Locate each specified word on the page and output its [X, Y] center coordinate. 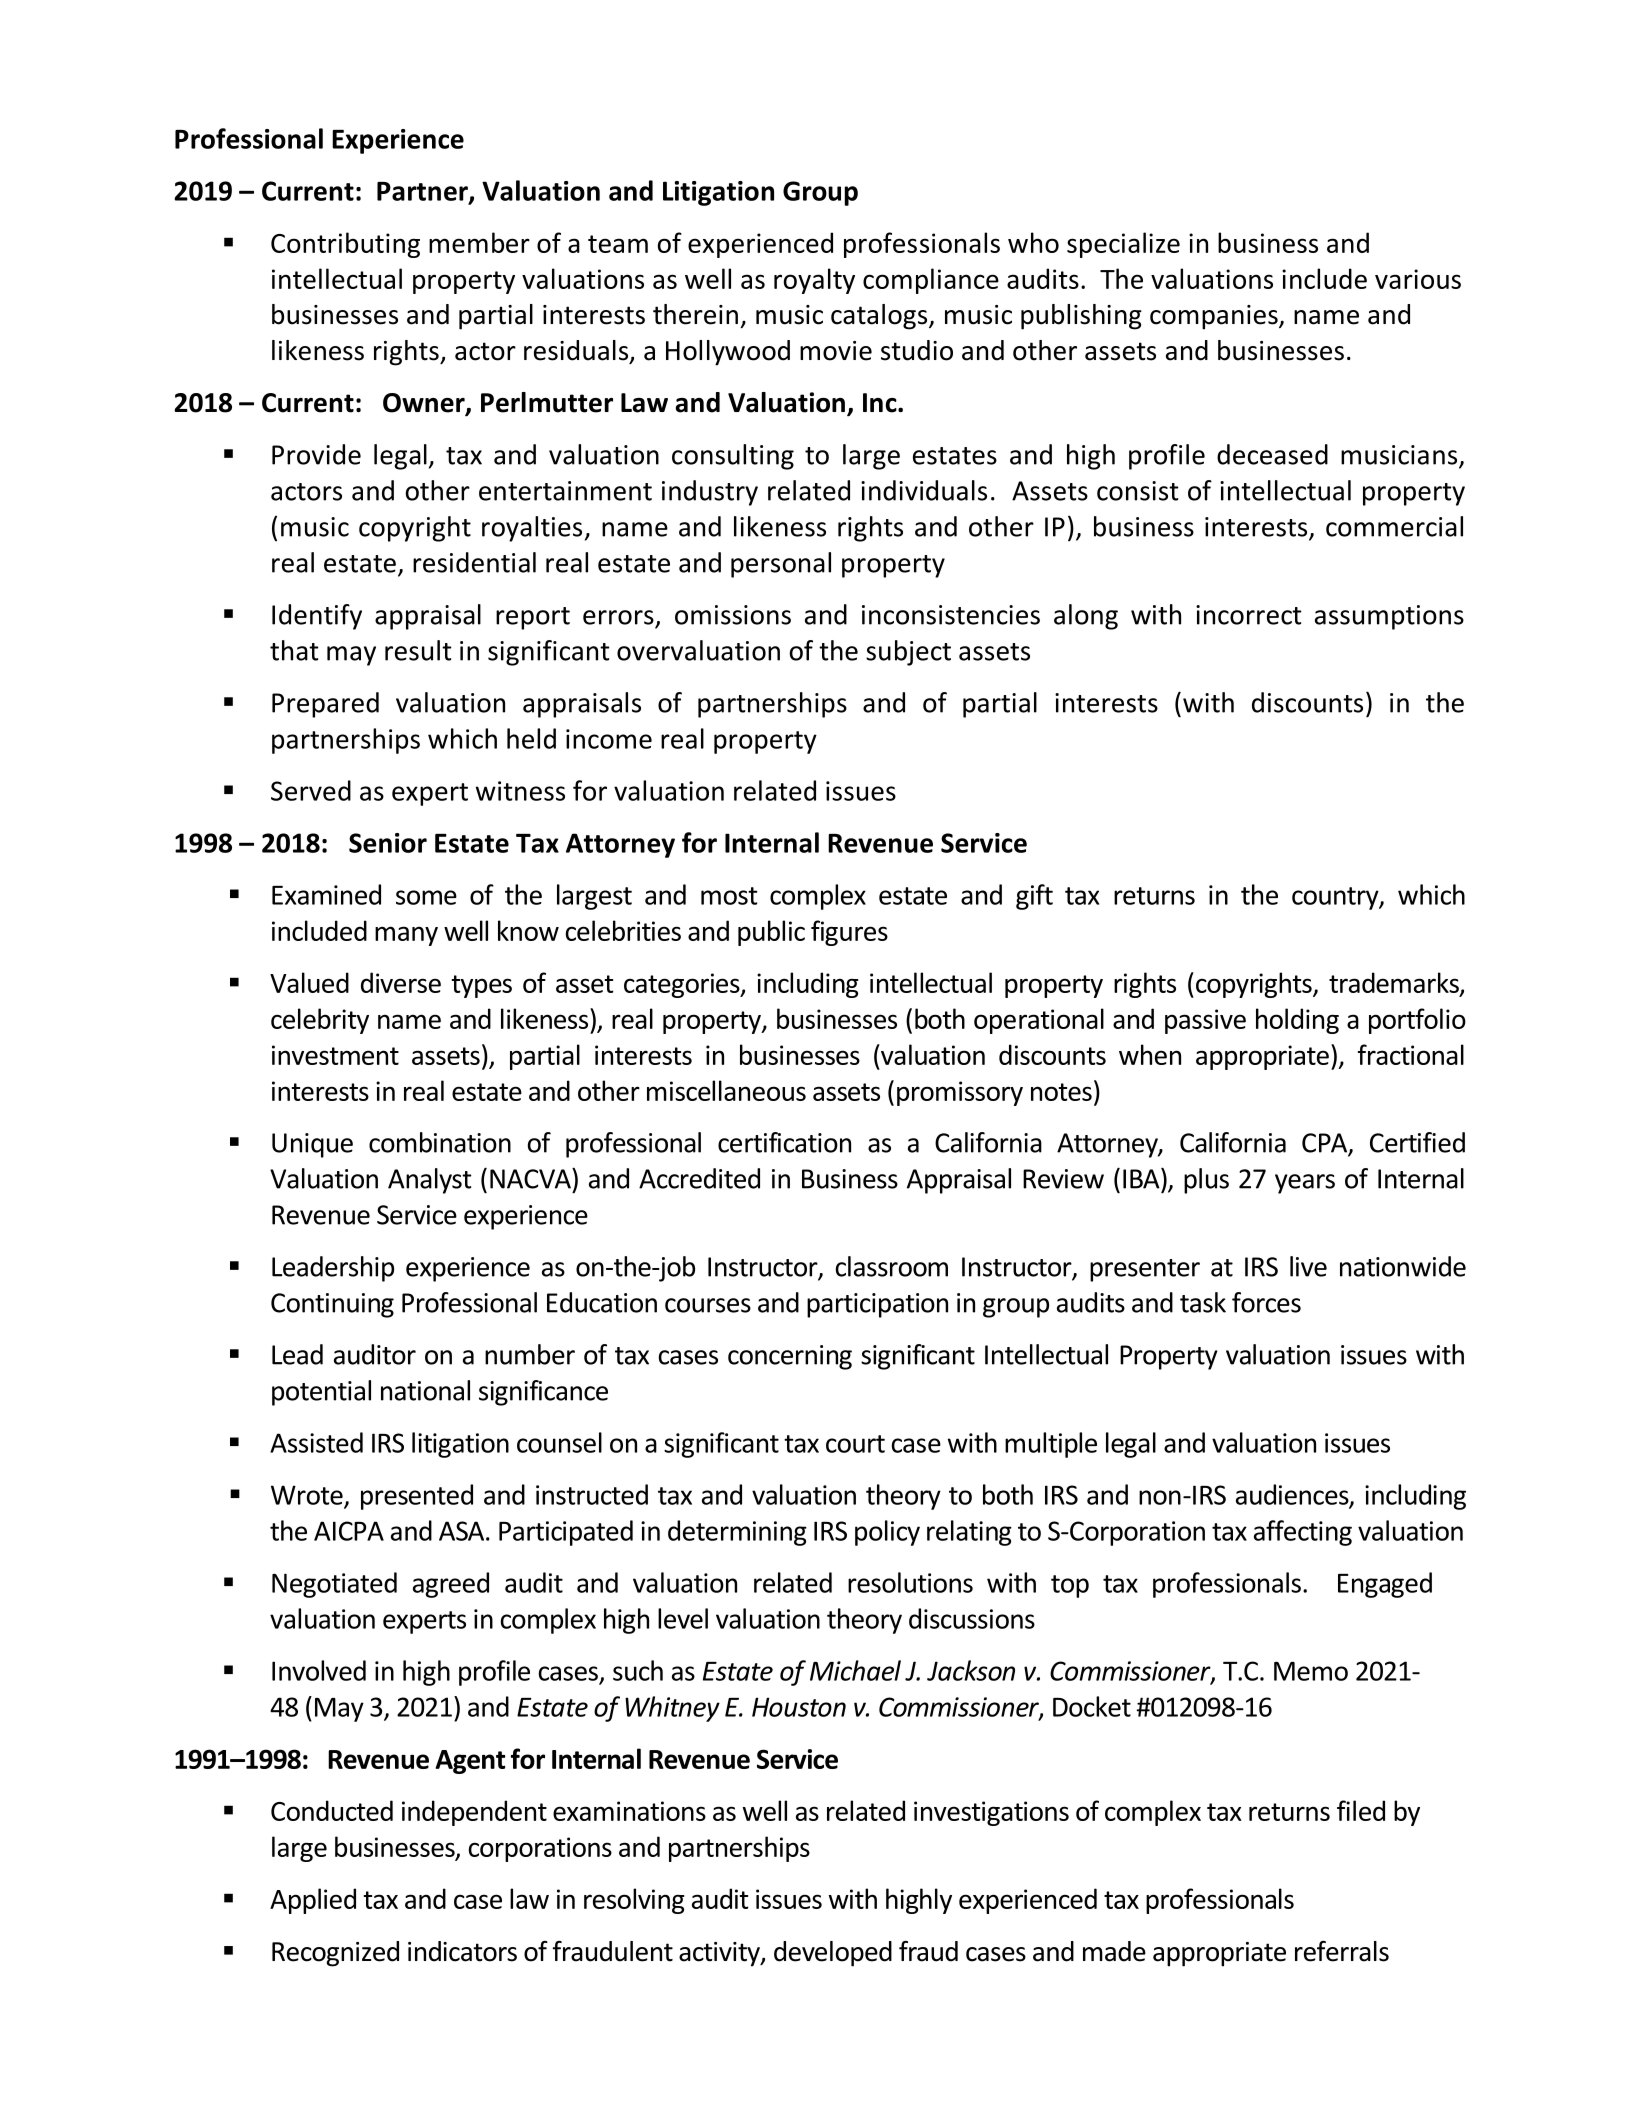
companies [1215, 317]
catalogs [880, 317]
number [530, 1354]
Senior [388, 843]
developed [833, 1954]
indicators [462, 1951]
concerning [790, 1357]
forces [1266, 1302]
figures [849, 933]
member [479, 242]
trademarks [1395, 983]
